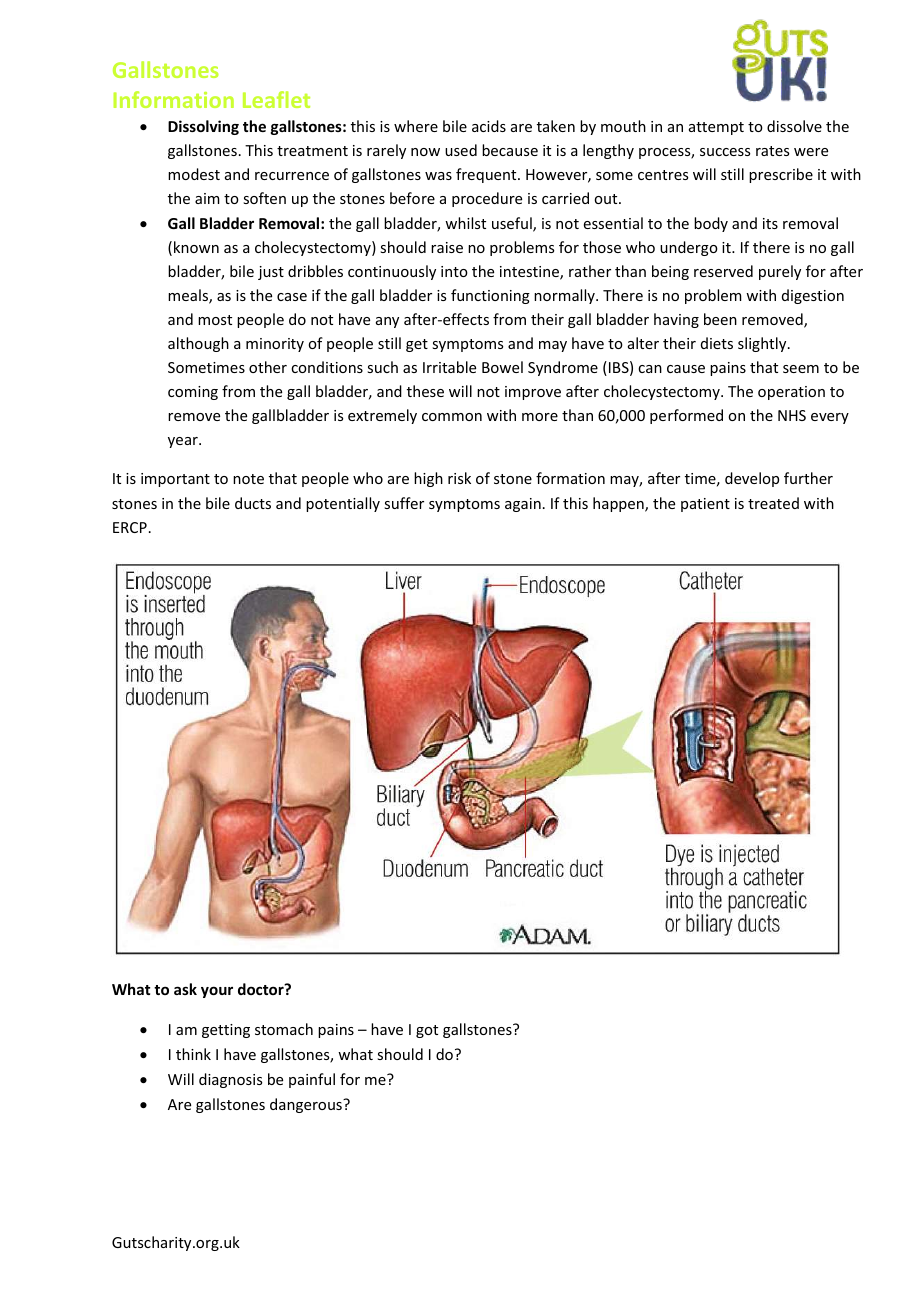 Image resolution: width=924 pixels, height=1308 pixels. I want to click on used, so click(461, 150).
